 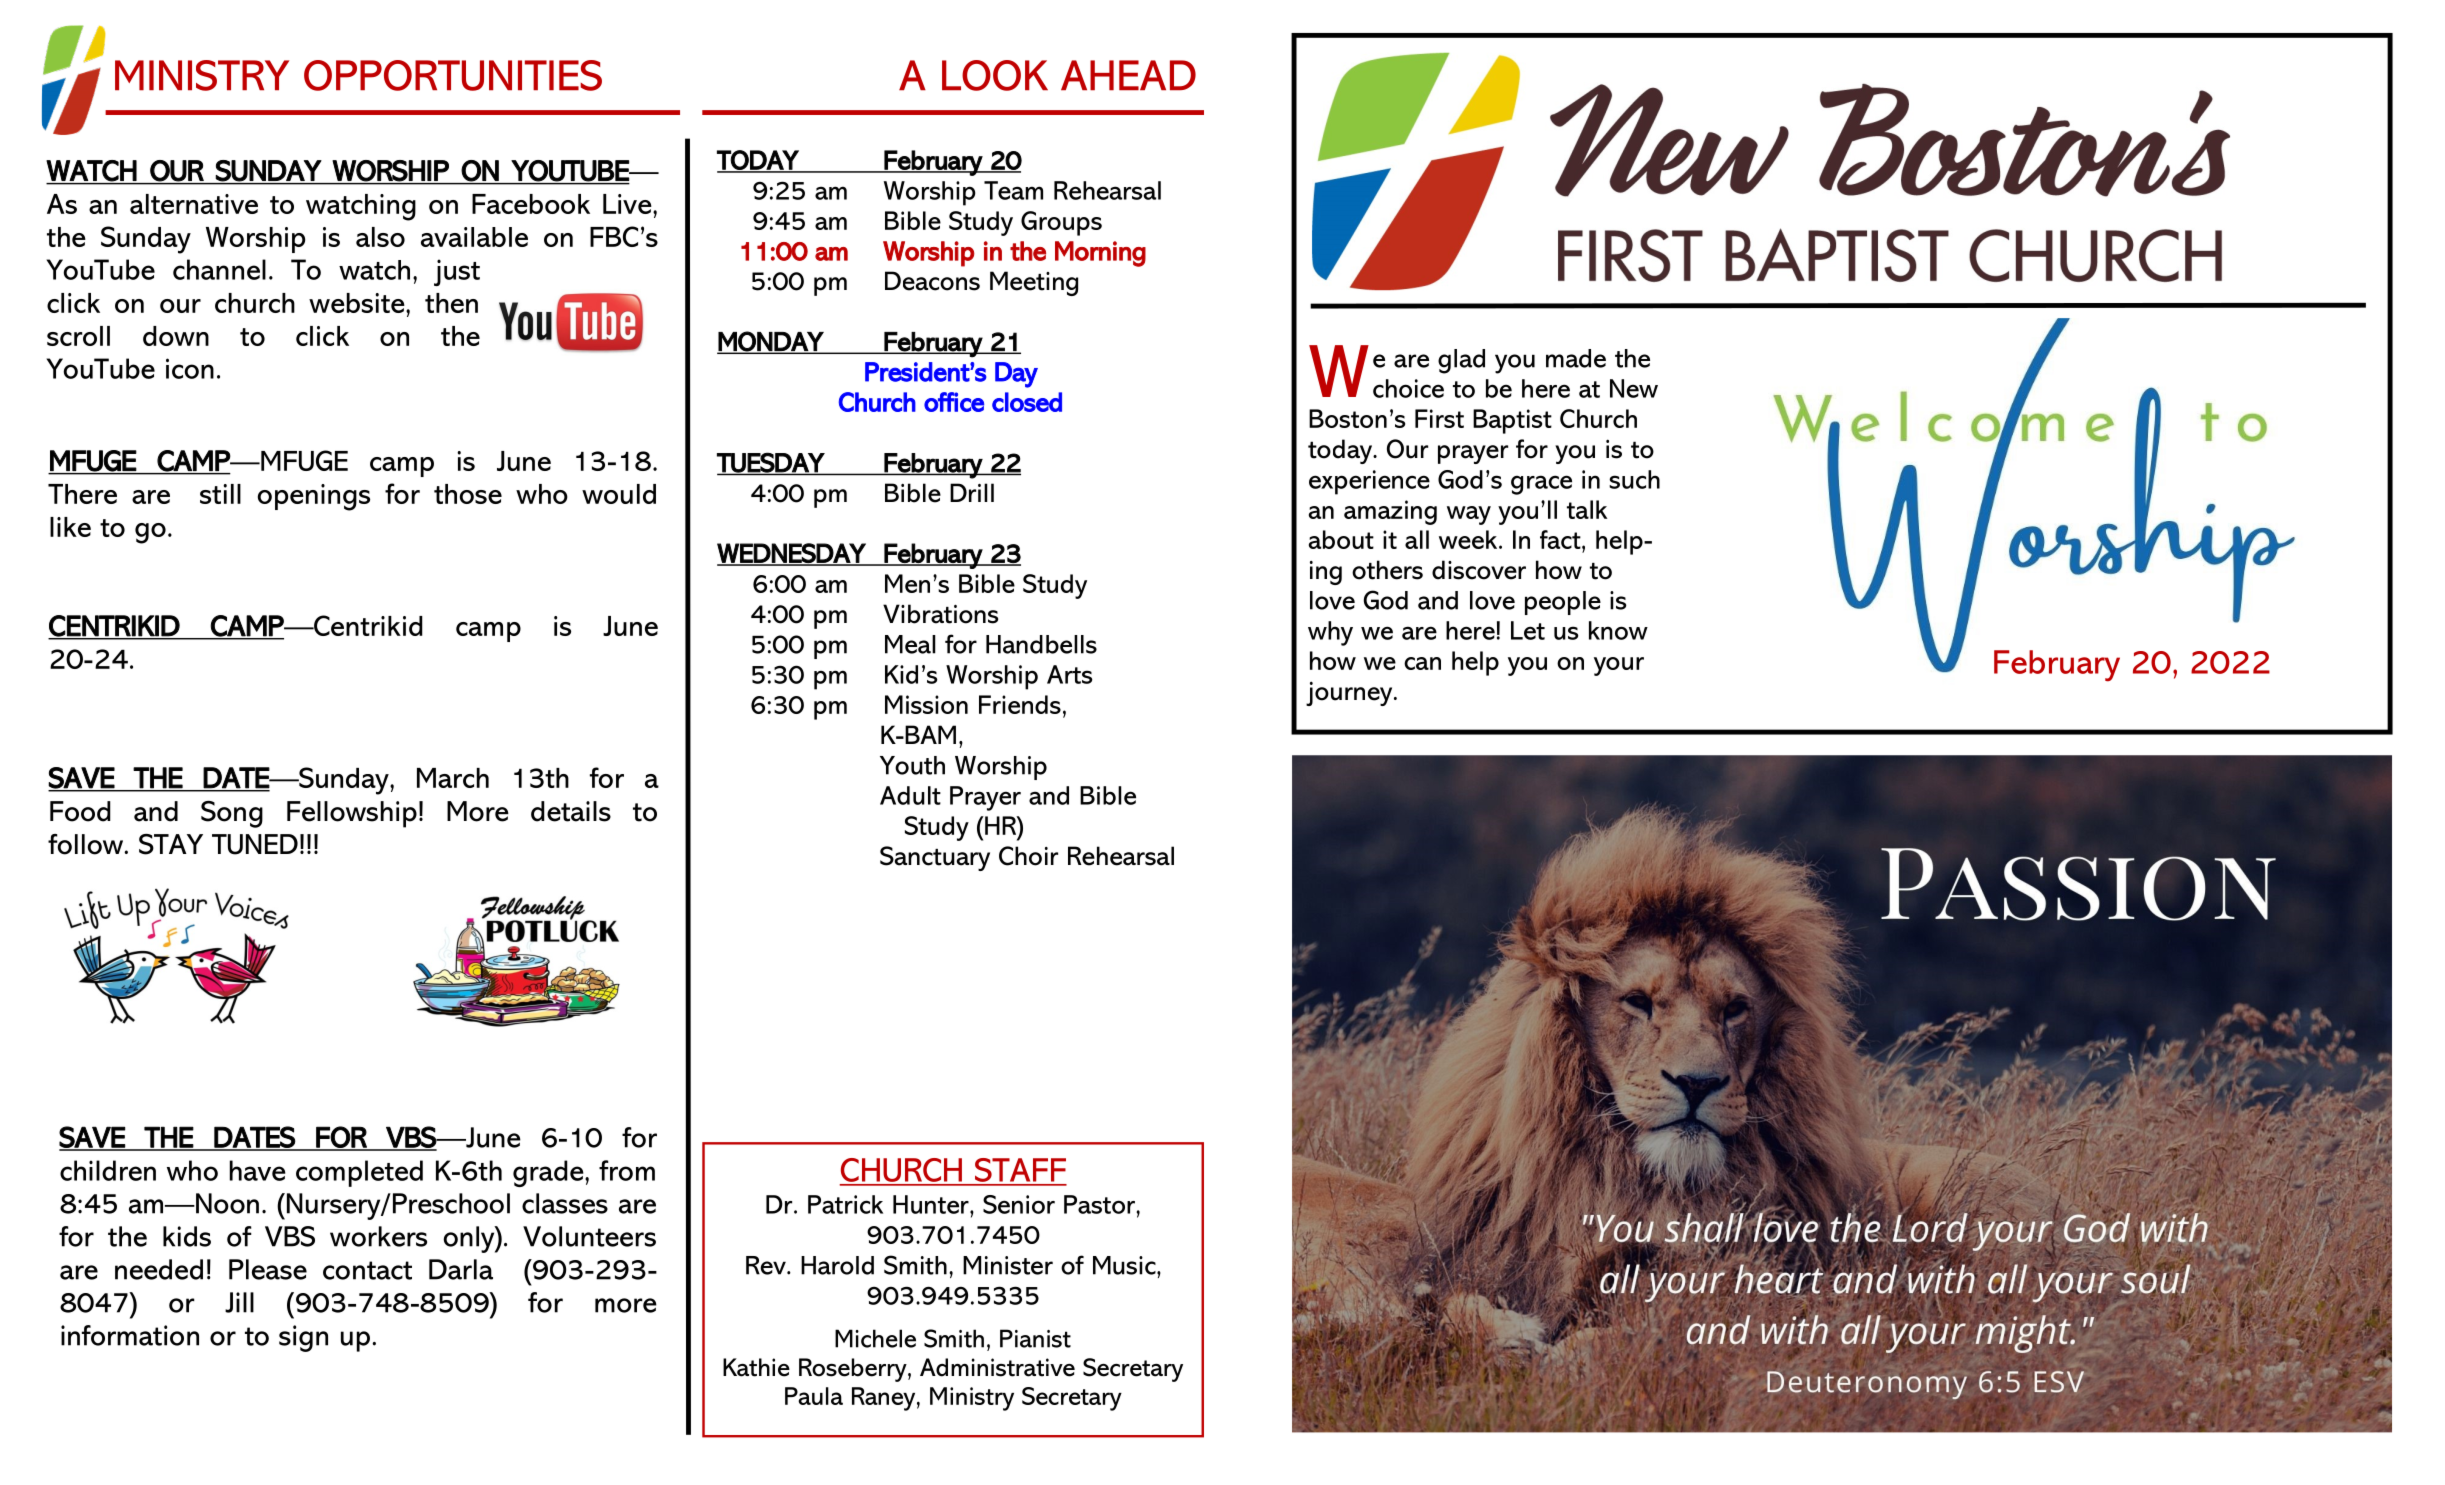 What do you see at coordinates (258, 1170) in the screenshot?
I see `have` at bounding box center [258, 1170].
